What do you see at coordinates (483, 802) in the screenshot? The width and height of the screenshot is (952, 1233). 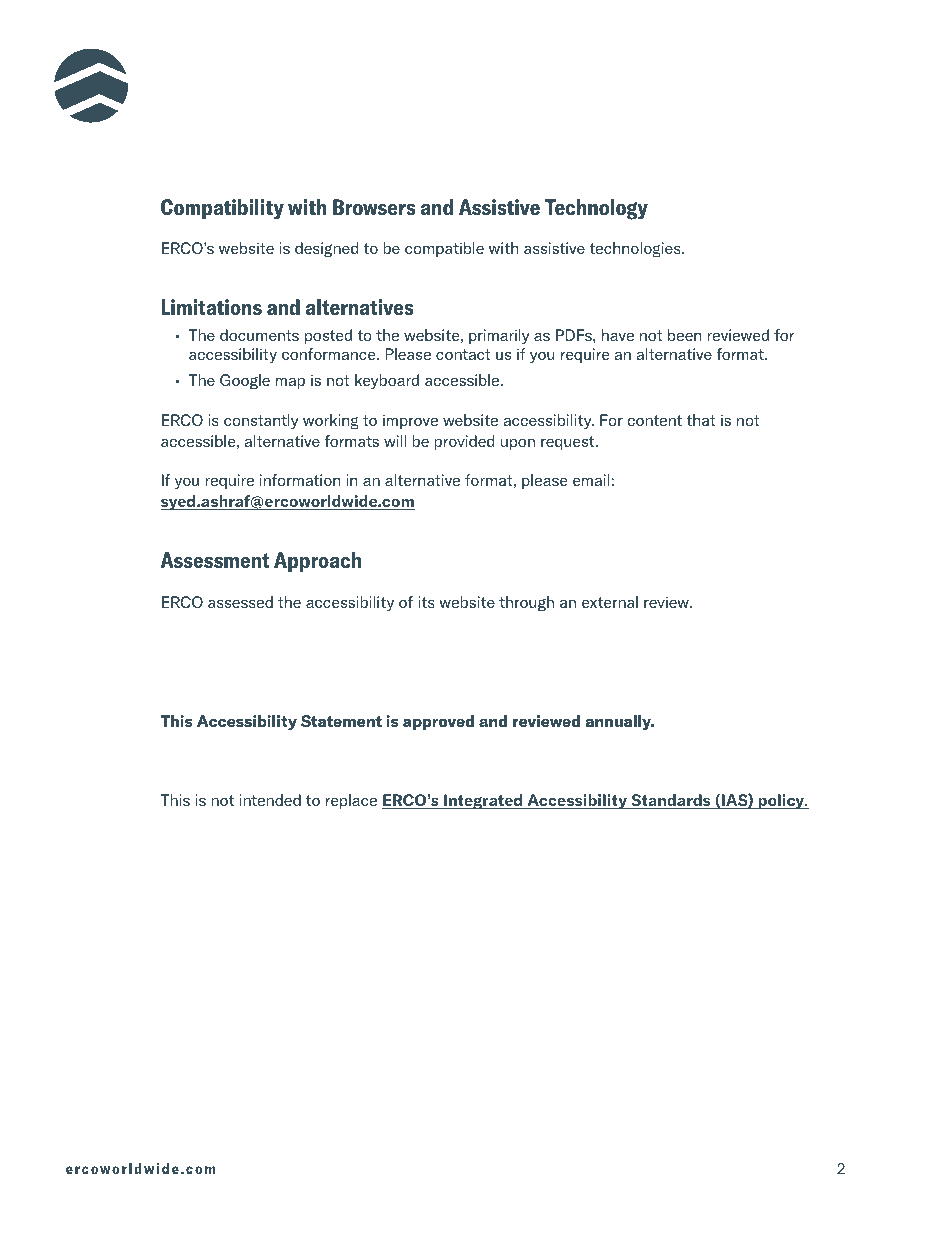 I see `Integrated` at bounding box center [483, 802].
